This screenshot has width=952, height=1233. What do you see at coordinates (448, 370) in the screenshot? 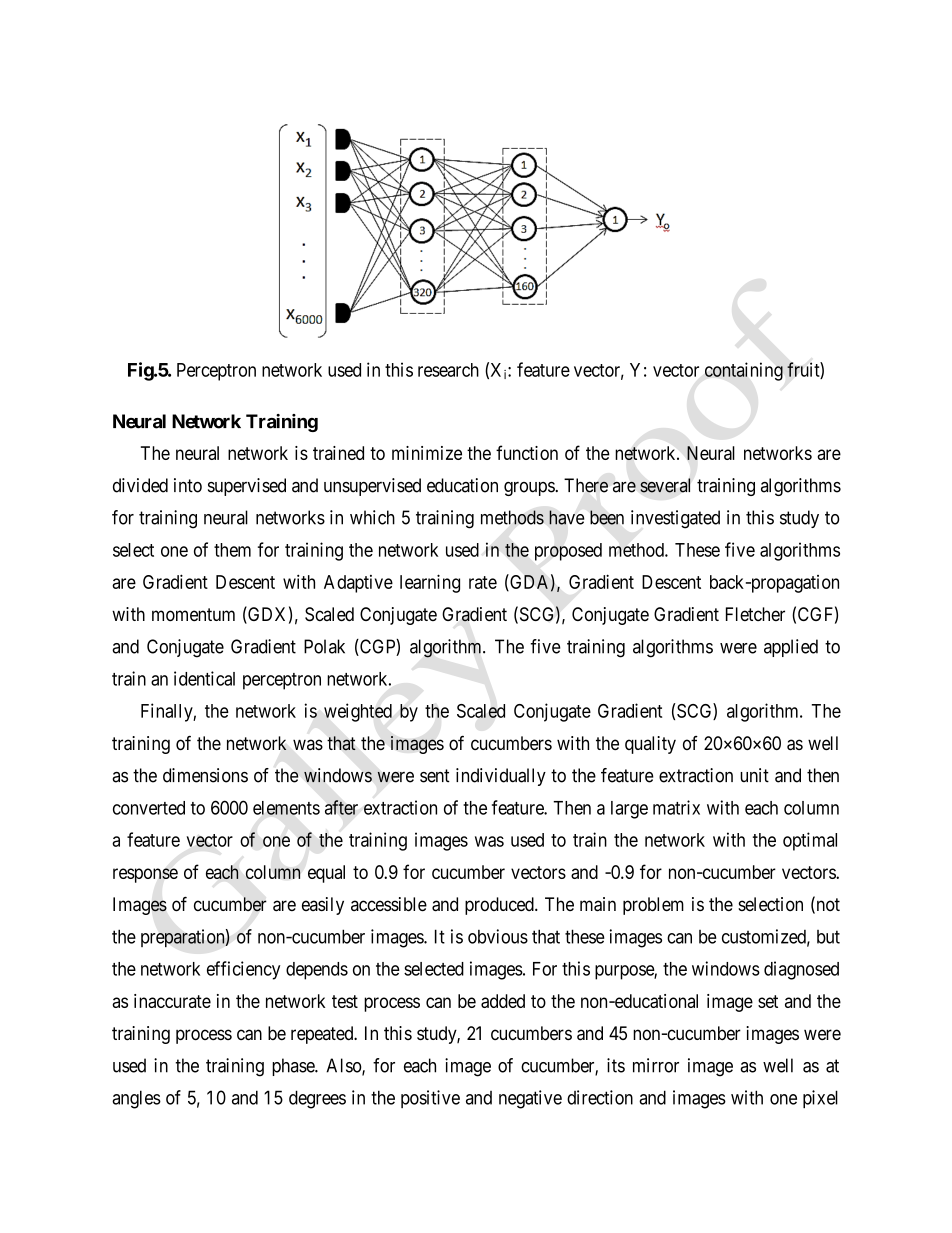
I see `research` at bounding box center [448, 370].
